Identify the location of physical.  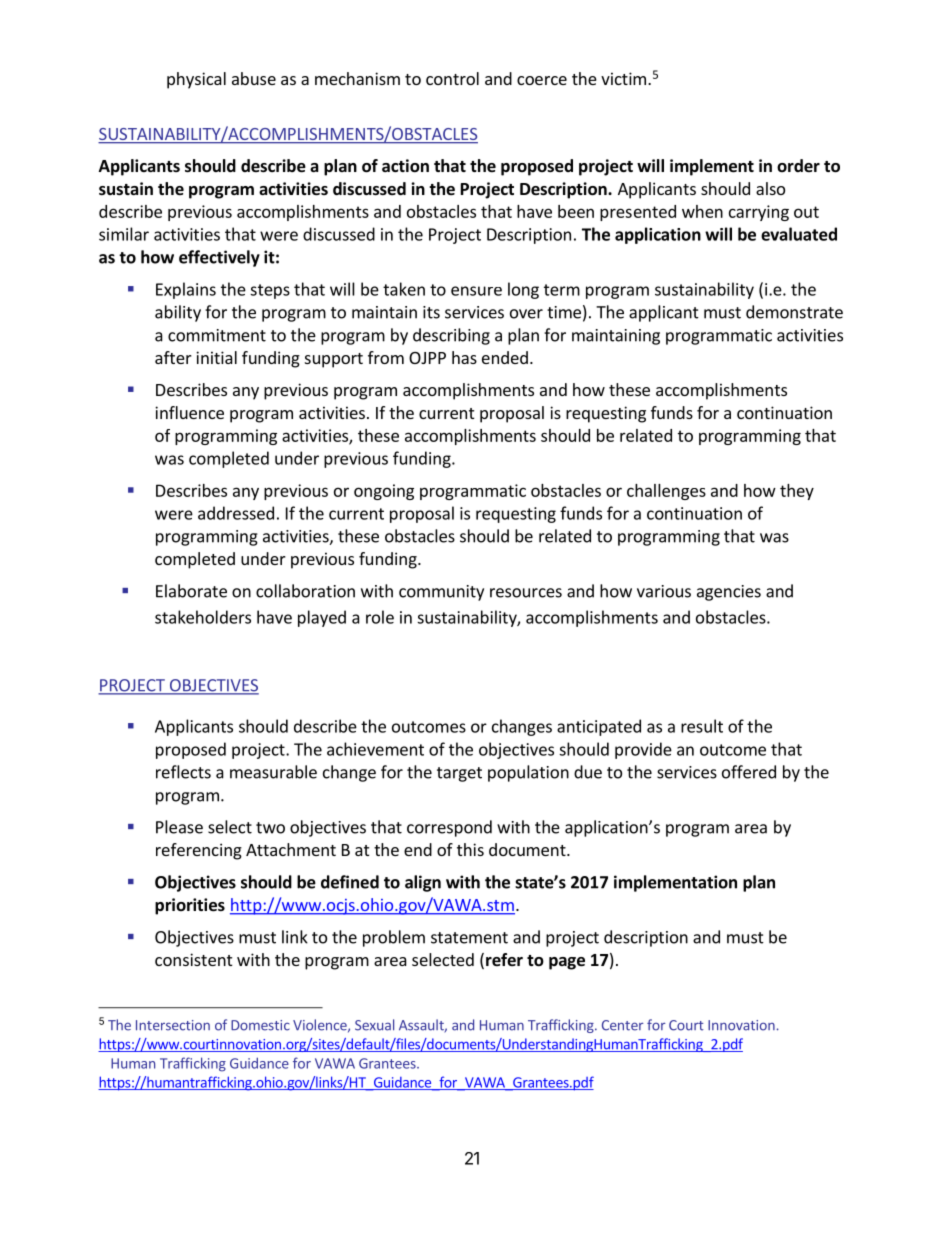
(196, 80).
